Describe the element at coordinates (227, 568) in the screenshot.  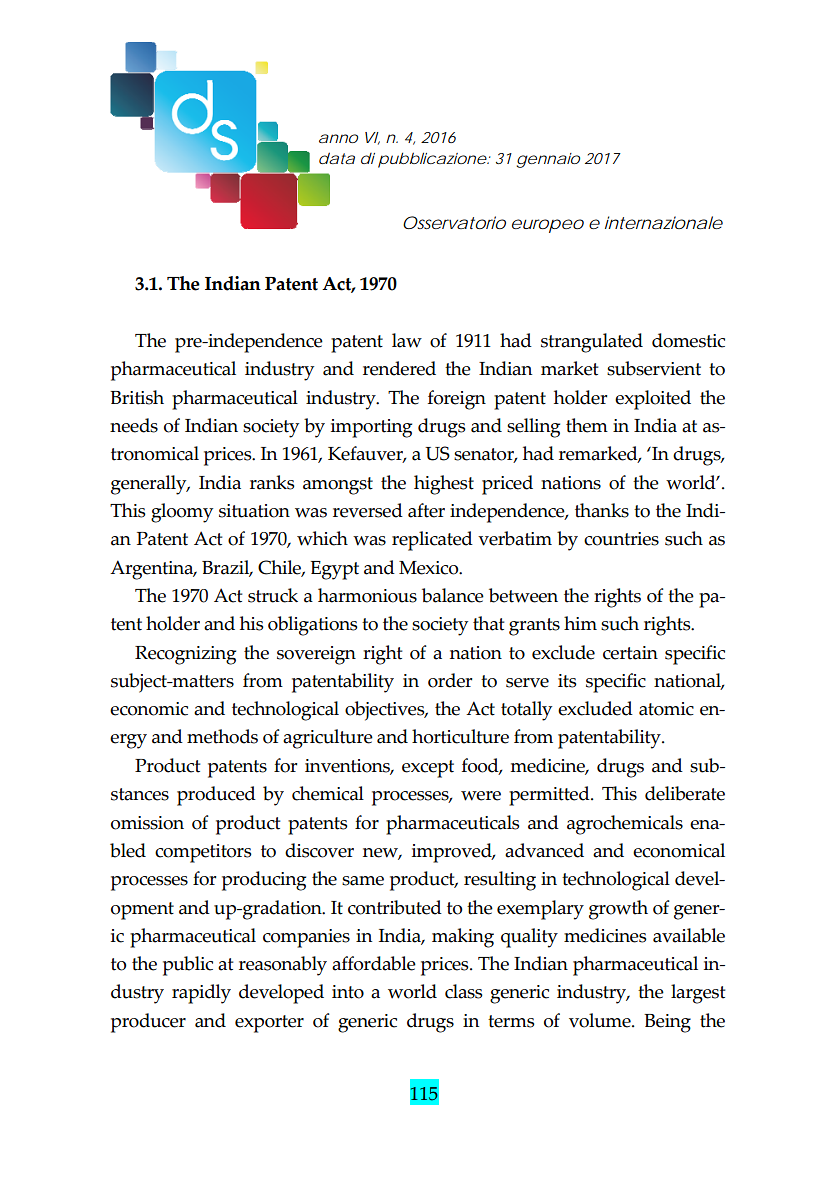
I see `Brazil` at that location.
